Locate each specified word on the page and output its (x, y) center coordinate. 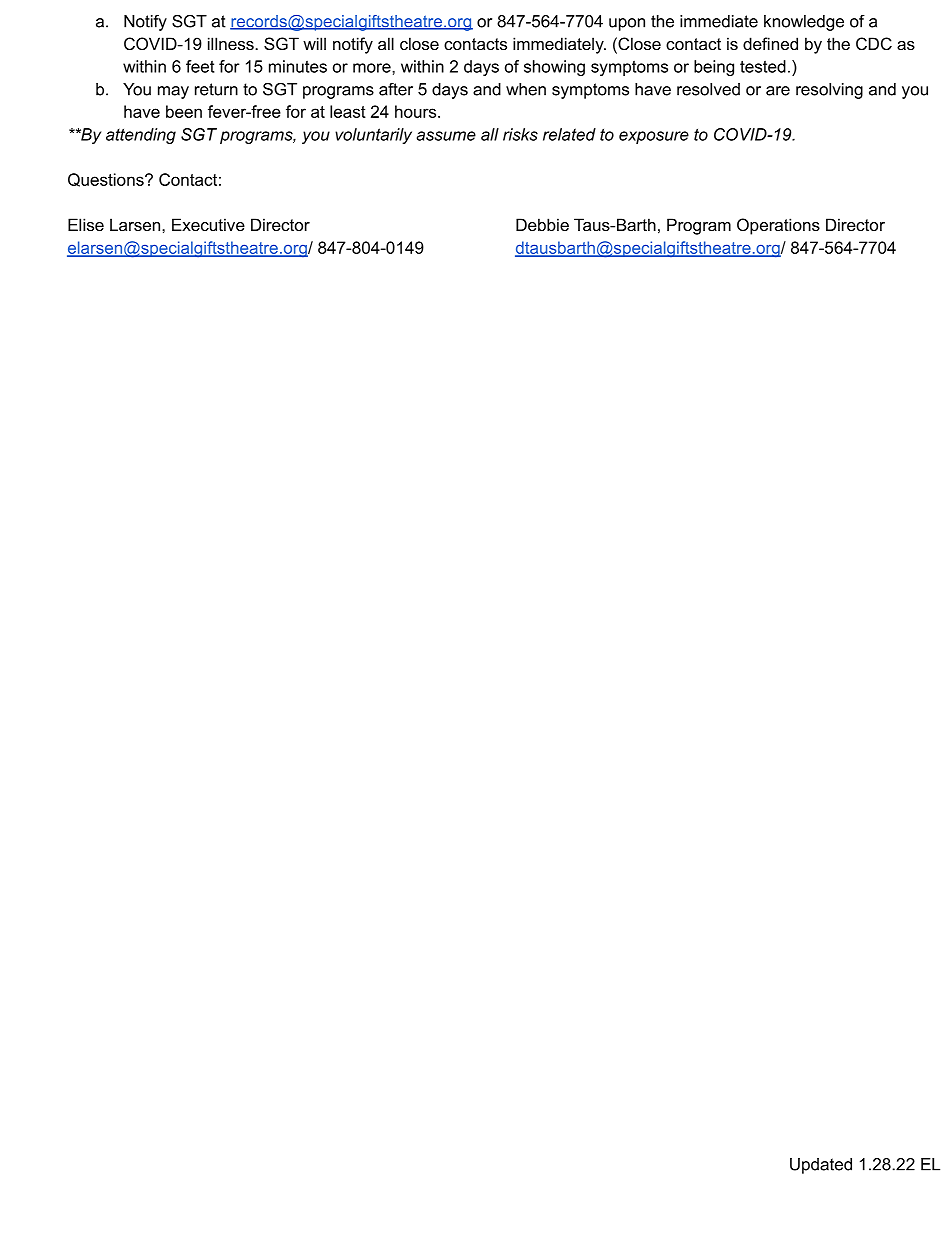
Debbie (542, 224)
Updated (821, 1166)
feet (200, 66)
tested (763, 66)
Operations (778, 226)
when (526, 89)
